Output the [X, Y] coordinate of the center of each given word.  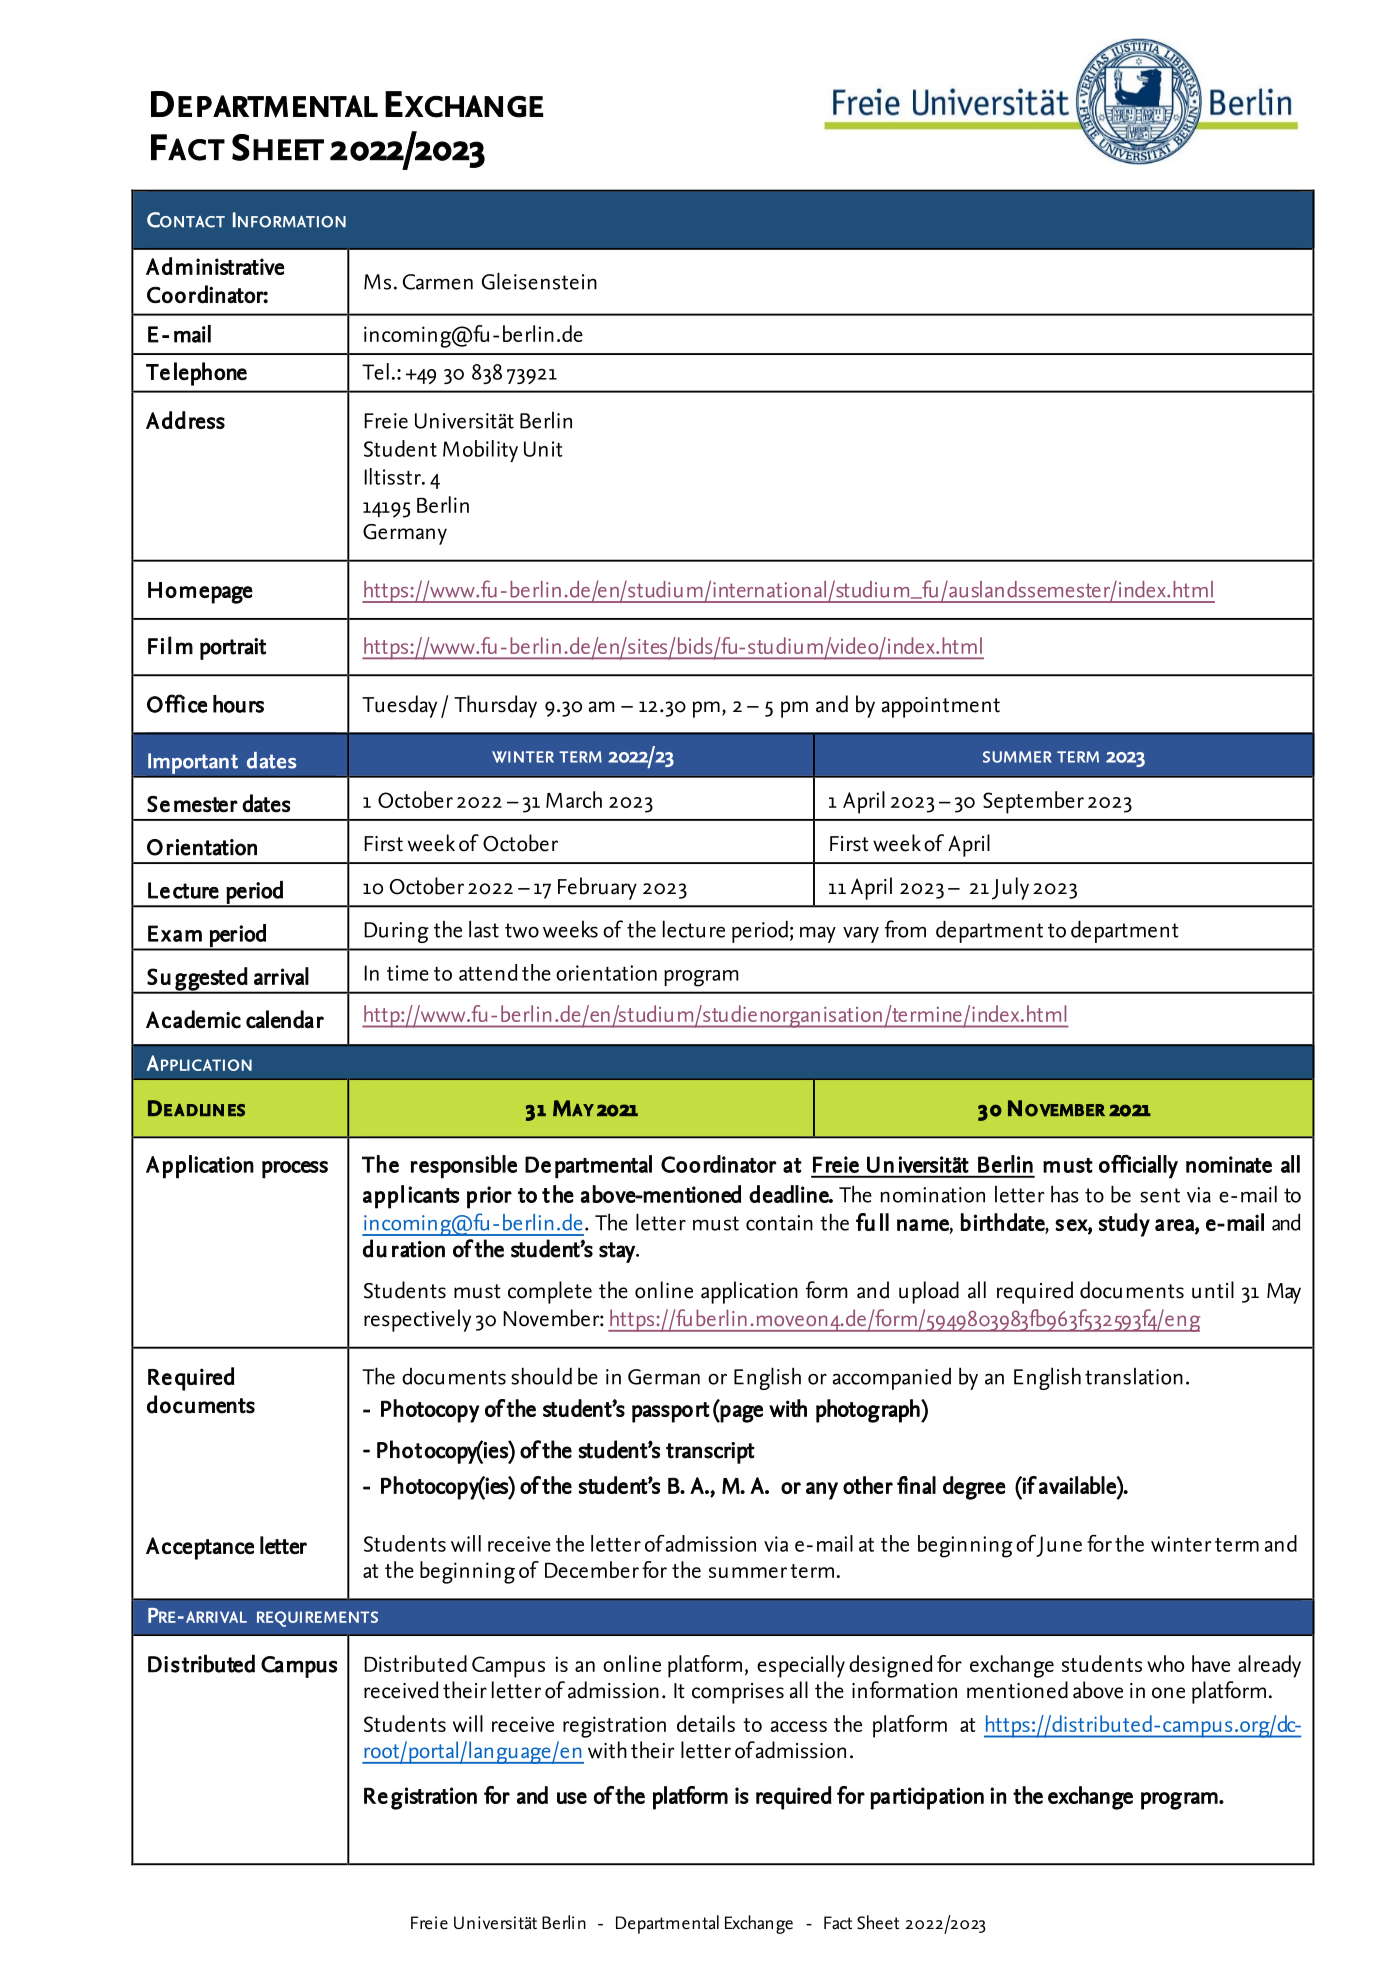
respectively [417, 1320]
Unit [543, 449]
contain [779, 1223]
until [1213, 1290]
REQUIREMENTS [317, 1619]
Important [193, 763]
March [574, 799]
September [1033, 802]
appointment [941, 707]
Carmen [438, 282]
